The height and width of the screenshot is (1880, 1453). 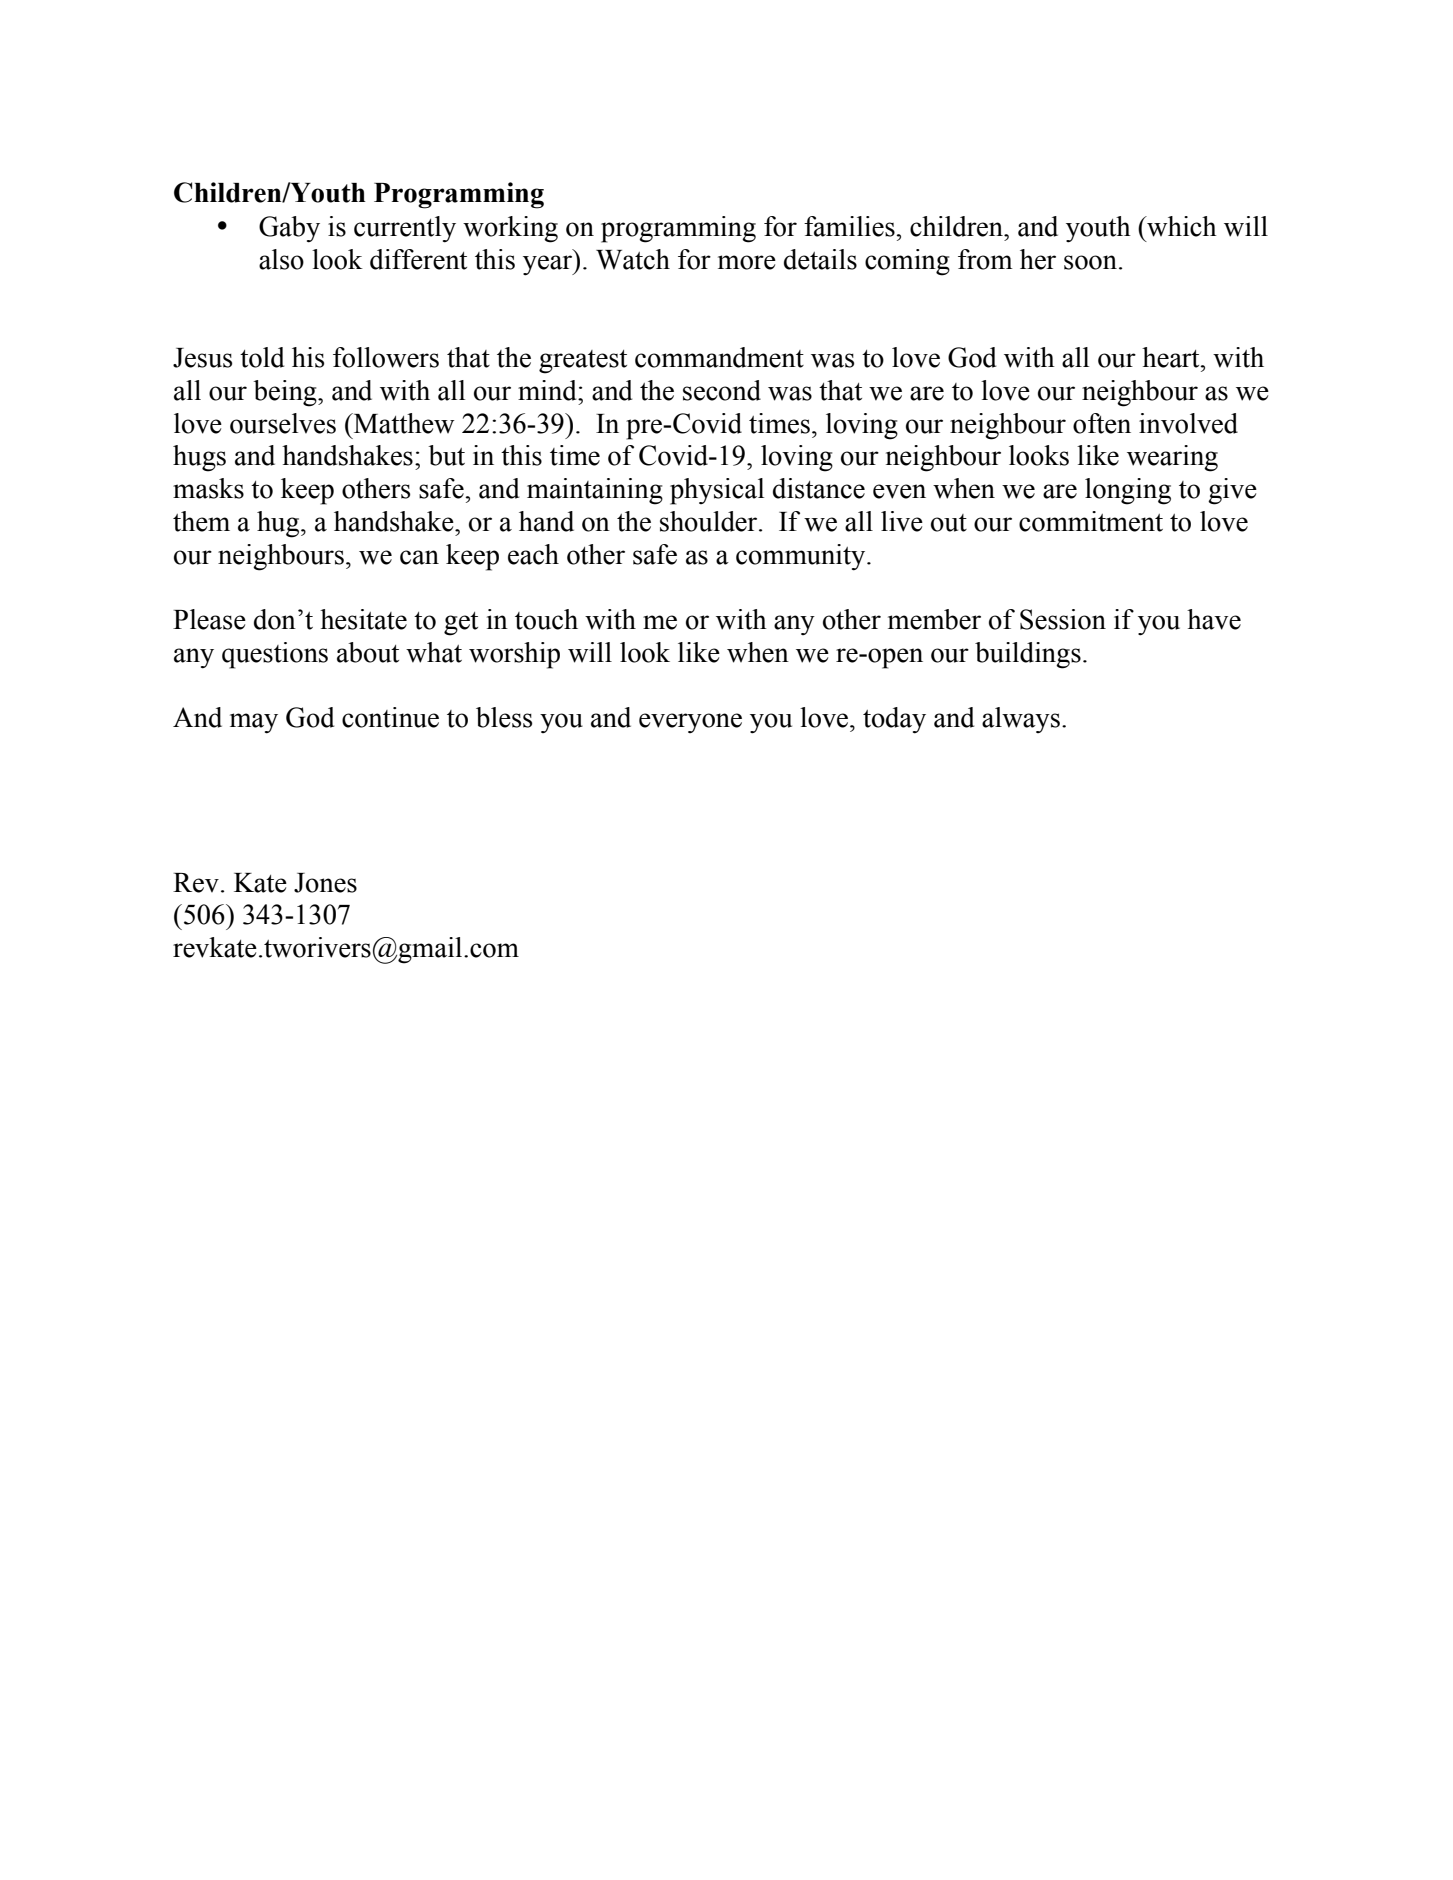 I want to click on Jones, so click(x=325, y=883).
